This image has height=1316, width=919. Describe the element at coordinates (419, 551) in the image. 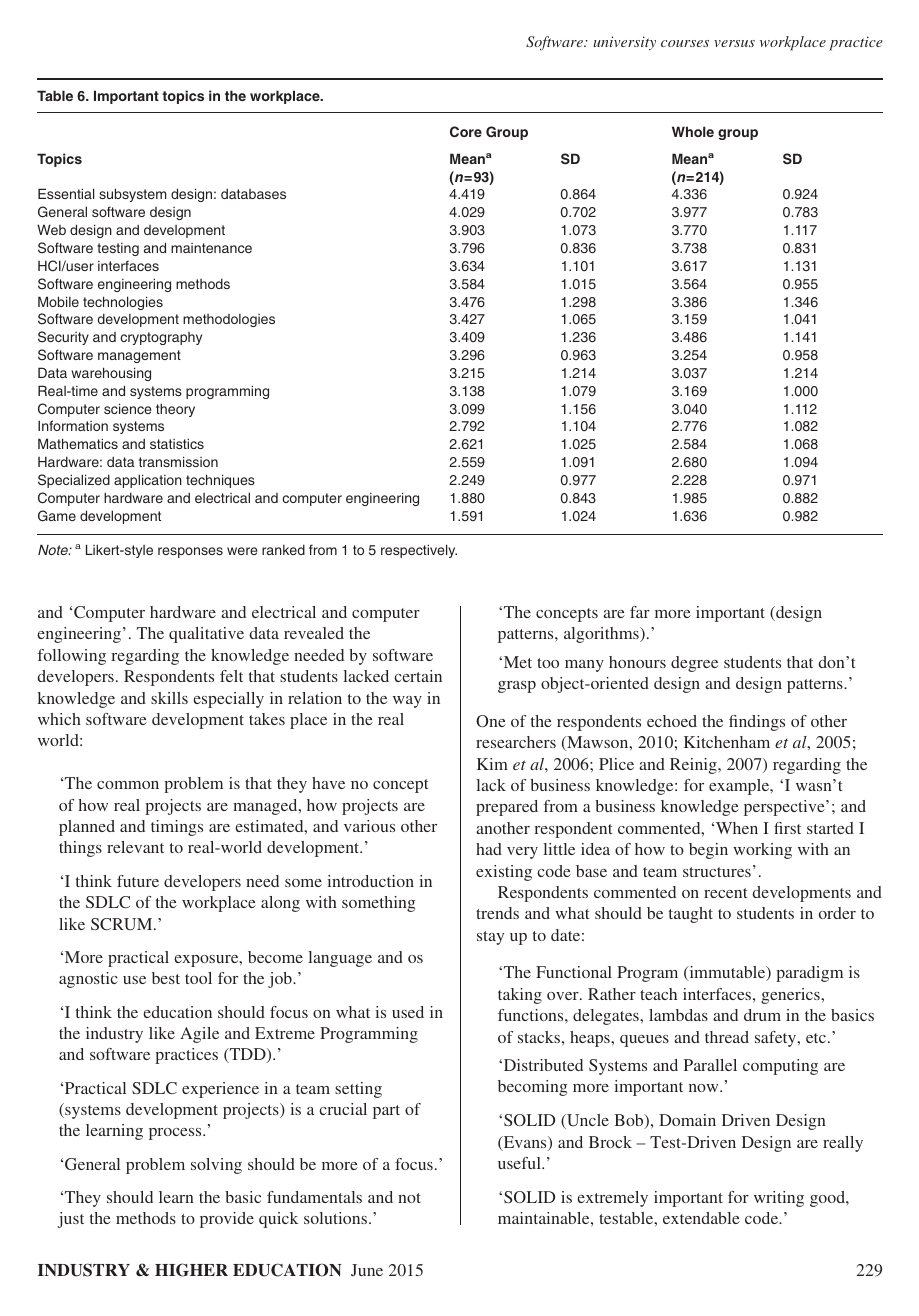

I see `respectively` at that location.
